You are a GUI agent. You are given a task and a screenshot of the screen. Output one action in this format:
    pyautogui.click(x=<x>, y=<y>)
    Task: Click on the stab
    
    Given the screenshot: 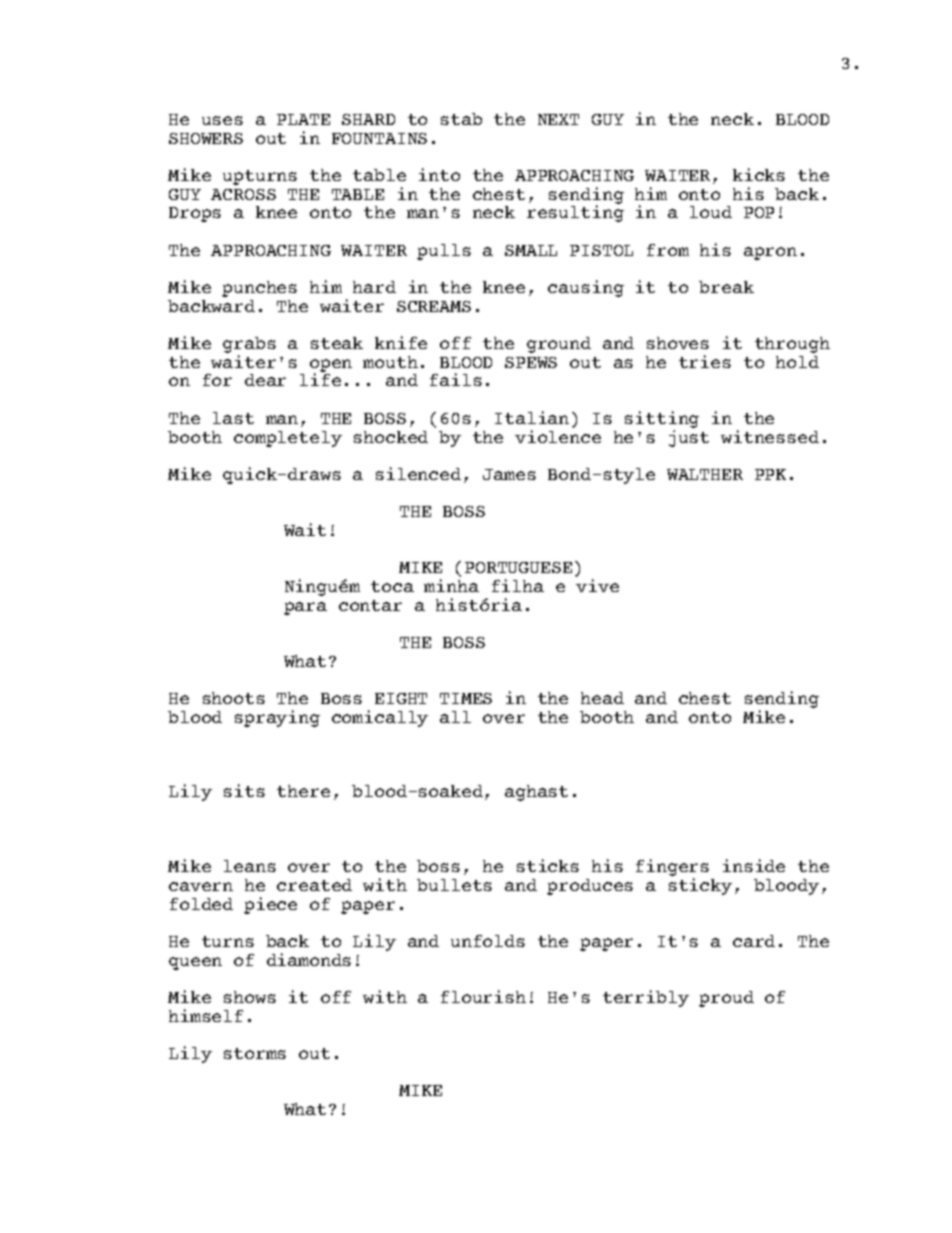 What is the action you would take?
    pyautogui.click(x=461, y=119)
